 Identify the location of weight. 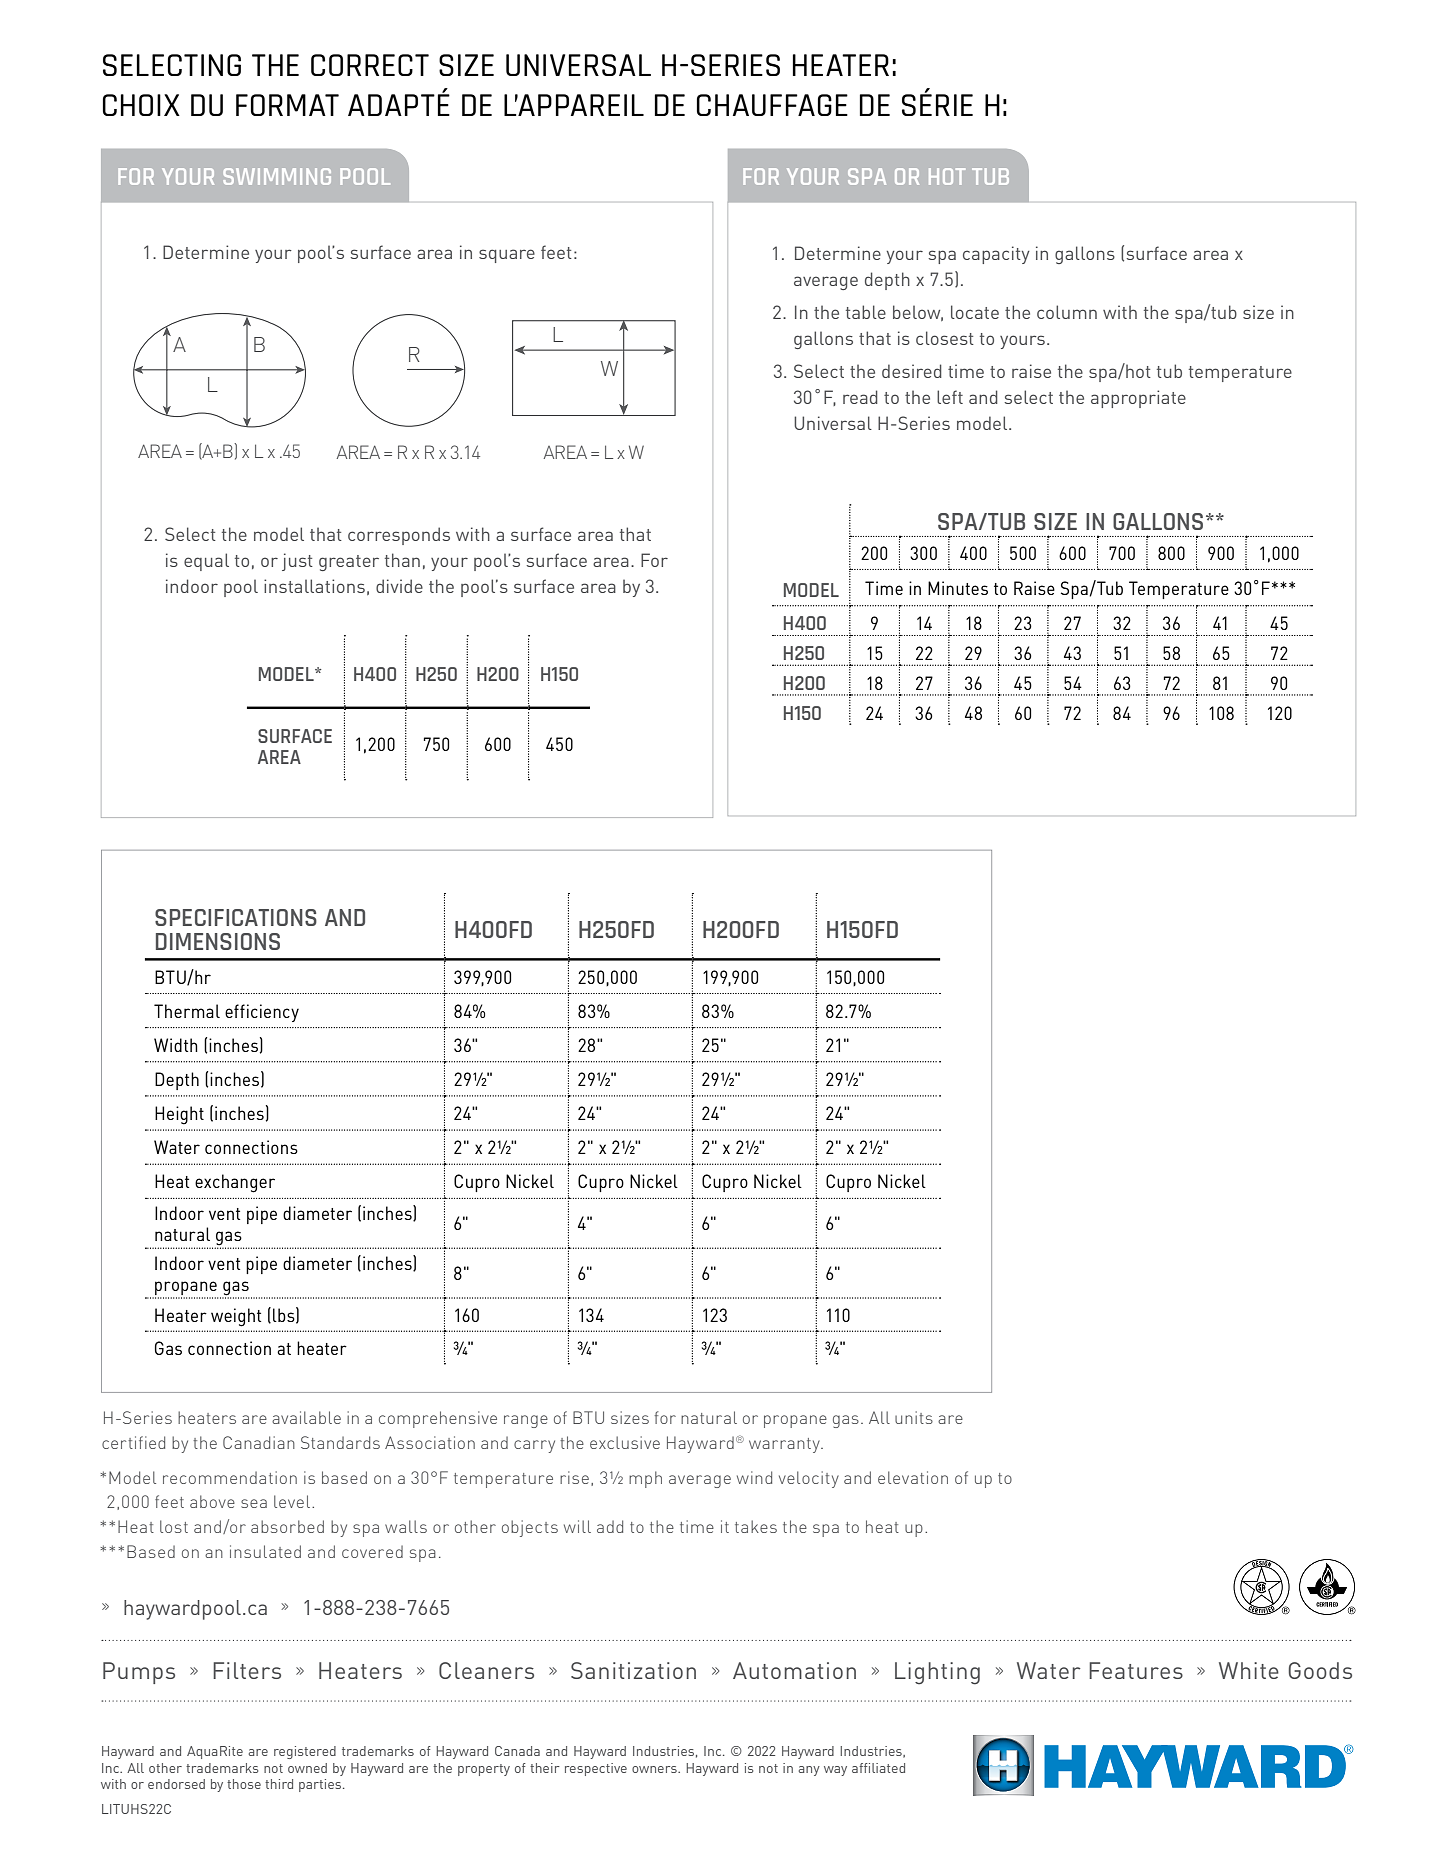
(236, 1317).
